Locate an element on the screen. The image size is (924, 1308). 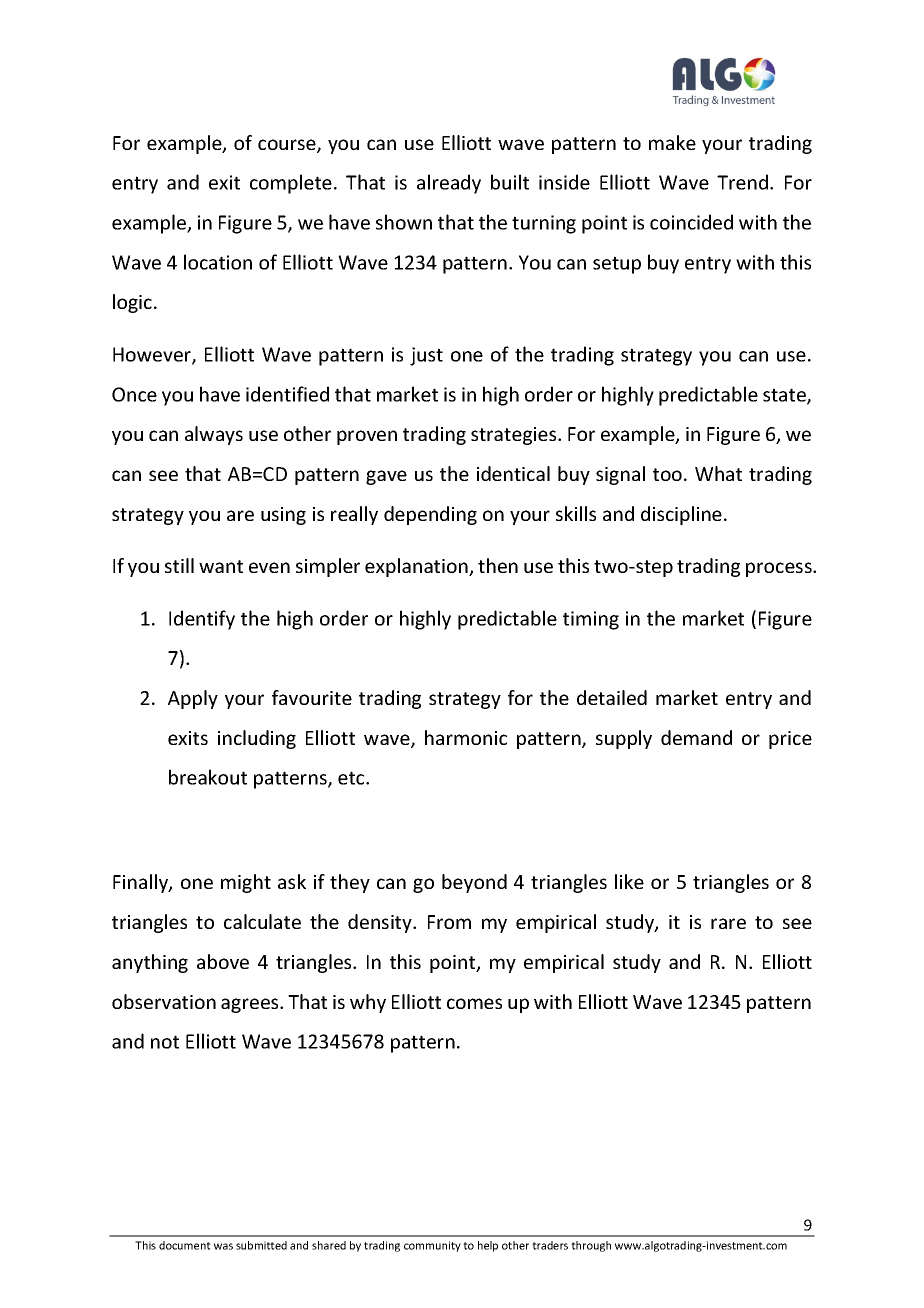
was is located at coordinates (223, 1246).
